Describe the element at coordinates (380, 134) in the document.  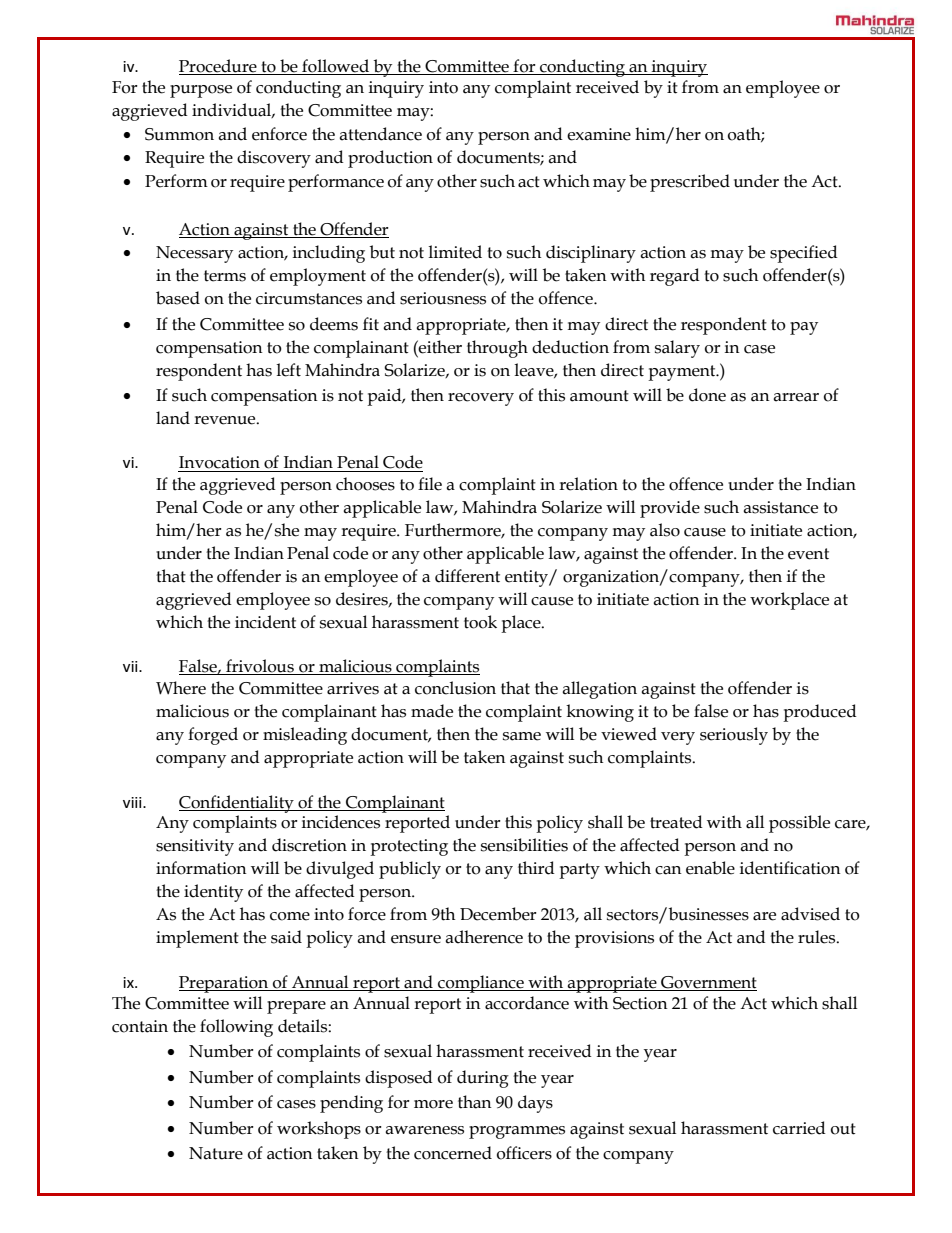
I see `attendance` at that location.
